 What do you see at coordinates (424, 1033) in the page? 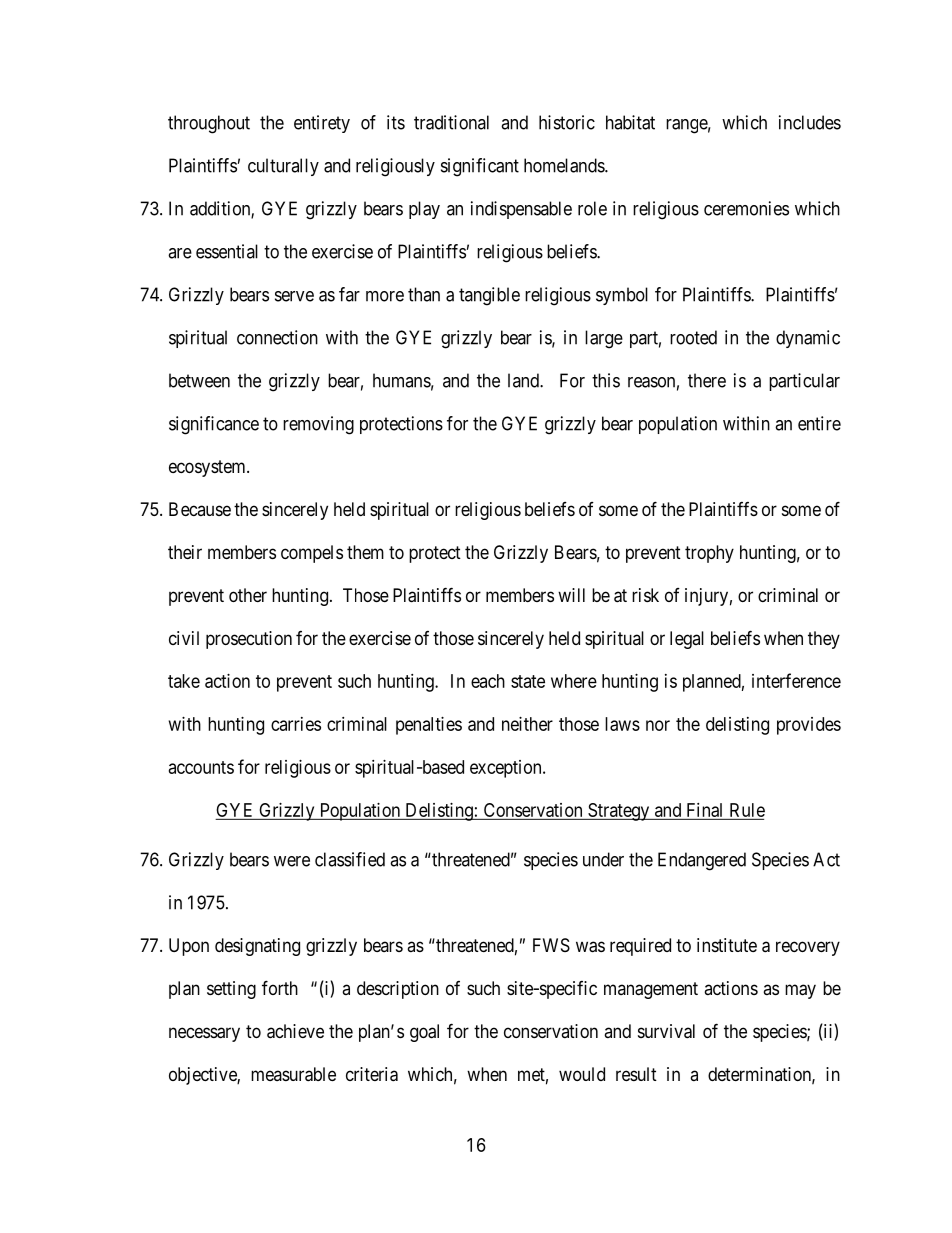
I see `goal` at bounding box center [424, 1033].
